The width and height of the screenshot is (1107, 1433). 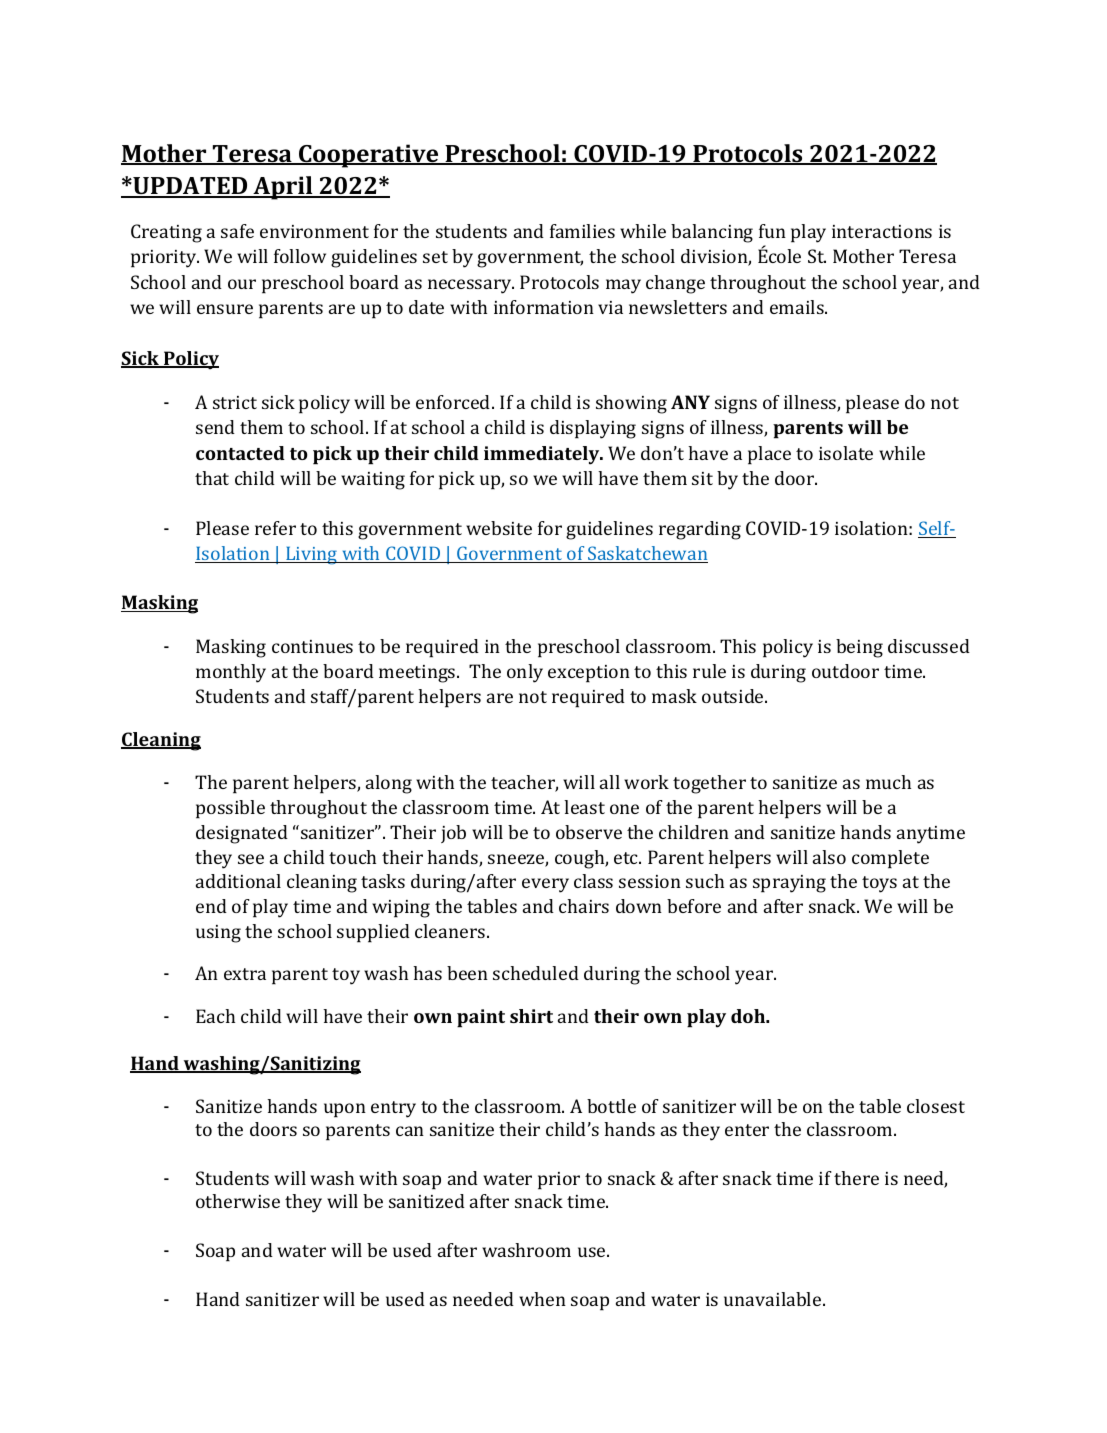 What do you see at coordinates (582, 231) in the screenshot?
I see `families` at bounding box center [582, 231].
